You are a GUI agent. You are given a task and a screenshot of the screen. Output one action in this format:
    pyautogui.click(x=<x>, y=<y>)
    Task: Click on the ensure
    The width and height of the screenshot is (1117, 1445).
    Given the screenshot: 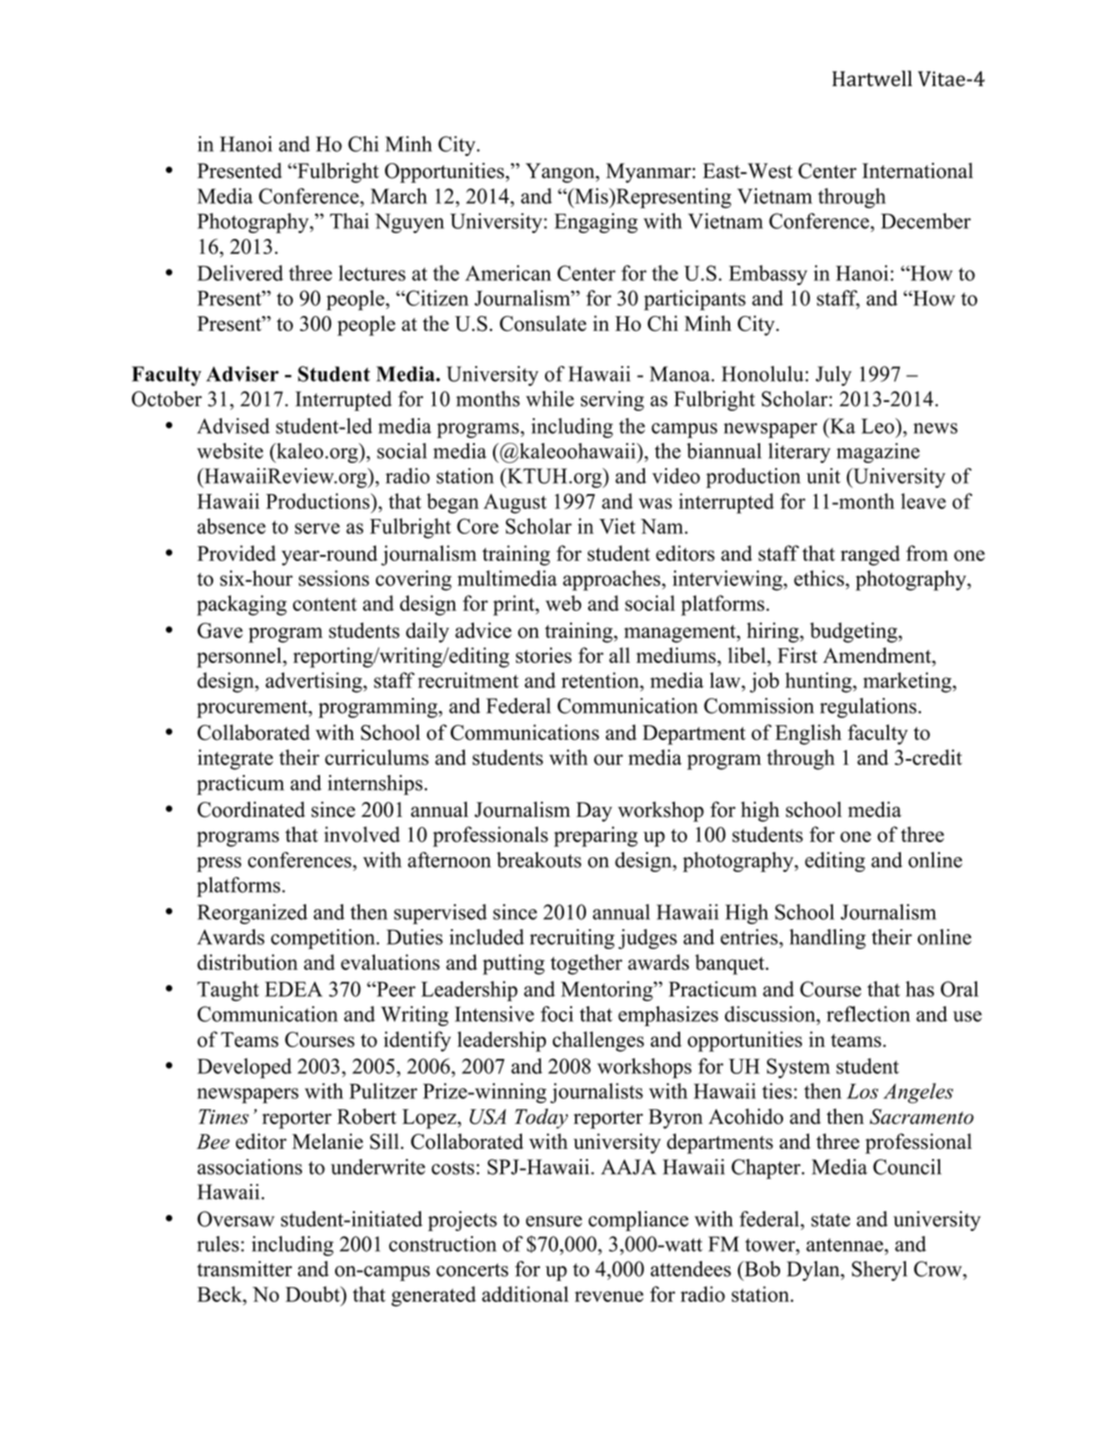 What is the action you would take?
    pyautogui.click(x=554, y=1221)
